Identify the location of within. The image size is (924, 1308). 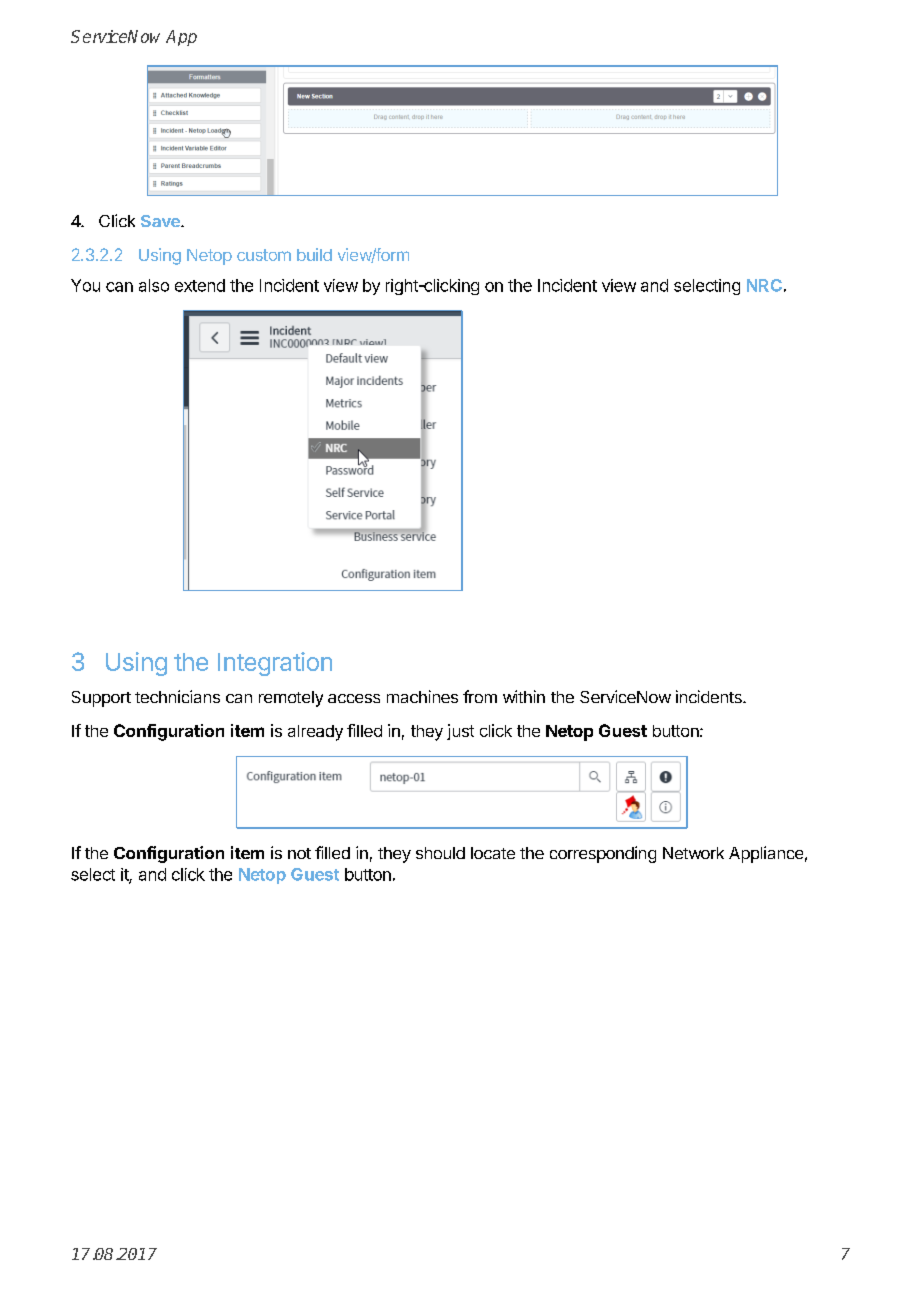
(524, 696).
